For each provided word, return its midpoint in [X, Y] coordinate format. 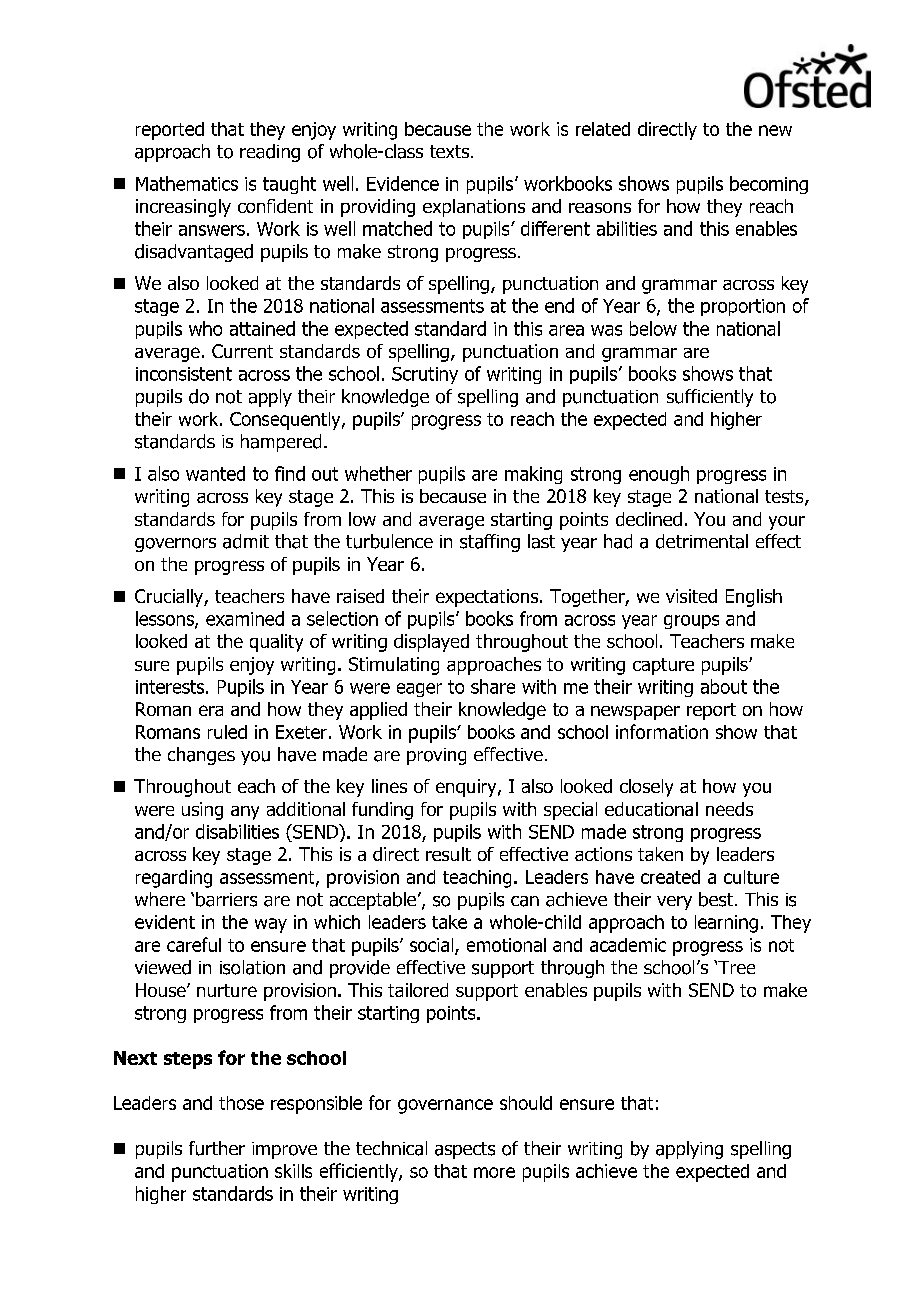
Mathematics [187, 183]
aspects [465, 1150]
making [533, 475]
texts [451, 151]
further [217, 1148]
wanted [215, 473]
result [448, 854]
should [526, 1103]
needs [729, 809]
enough [659, 475]
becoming [769, 185]
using [202, 811]
